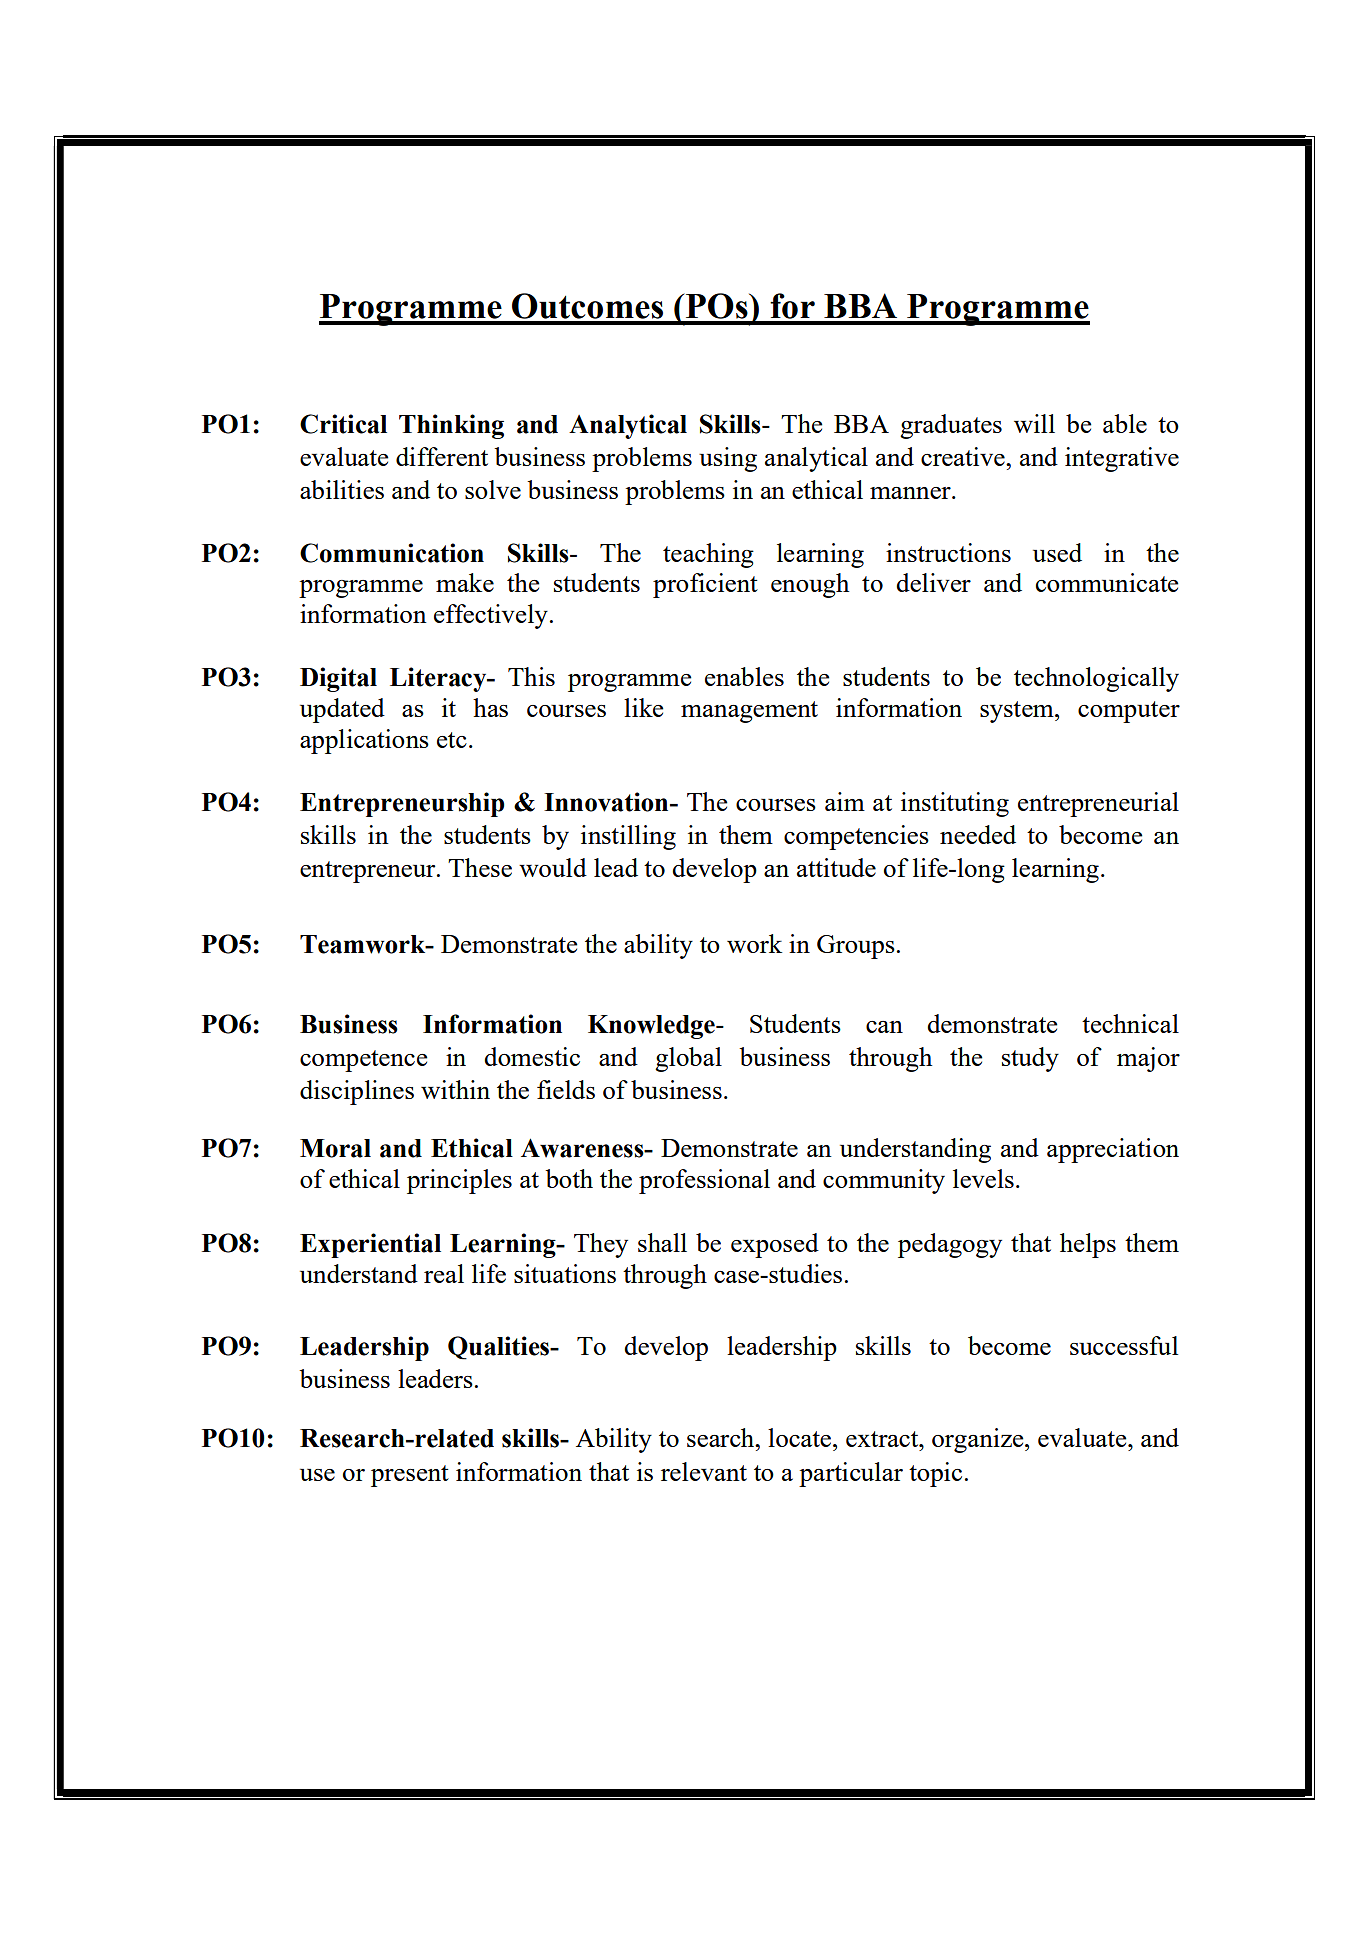 The height and width of the document is (1934, 1368). Describe the element at coordinates (442, 456) in the document. I see `different` at that location.
